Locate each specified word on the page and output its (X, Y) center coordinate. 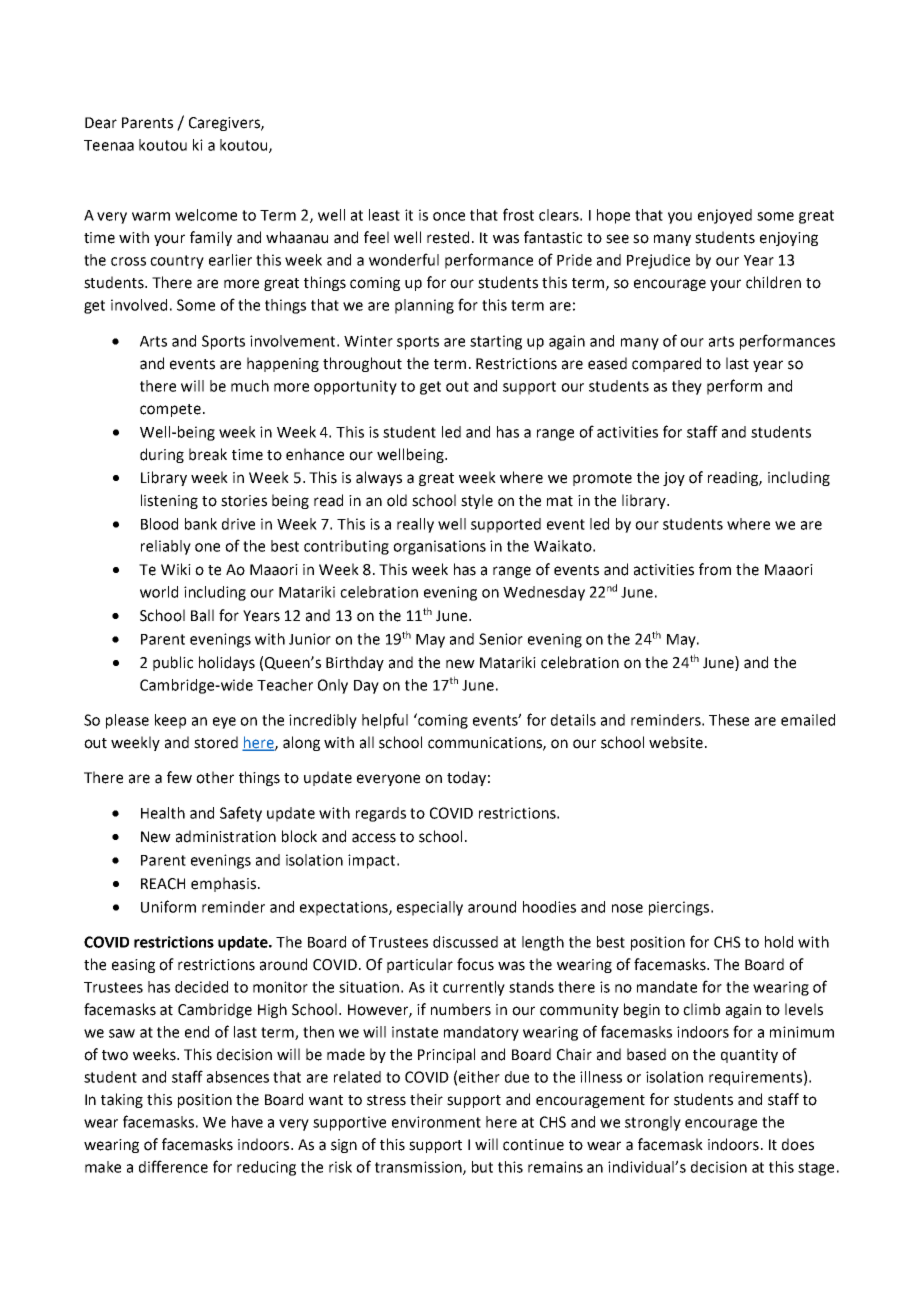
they (687, 387)
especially (430, 908)
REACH (163, 884)
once (449, 216)
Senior (501, 639)
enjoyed (725, 216)
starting (496, 342)
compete (170, 410)
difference (173, 1166)
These (729, 720)
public (173, 663)
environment (436, 1122)
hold (779, 942)
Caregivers (225, 124)
